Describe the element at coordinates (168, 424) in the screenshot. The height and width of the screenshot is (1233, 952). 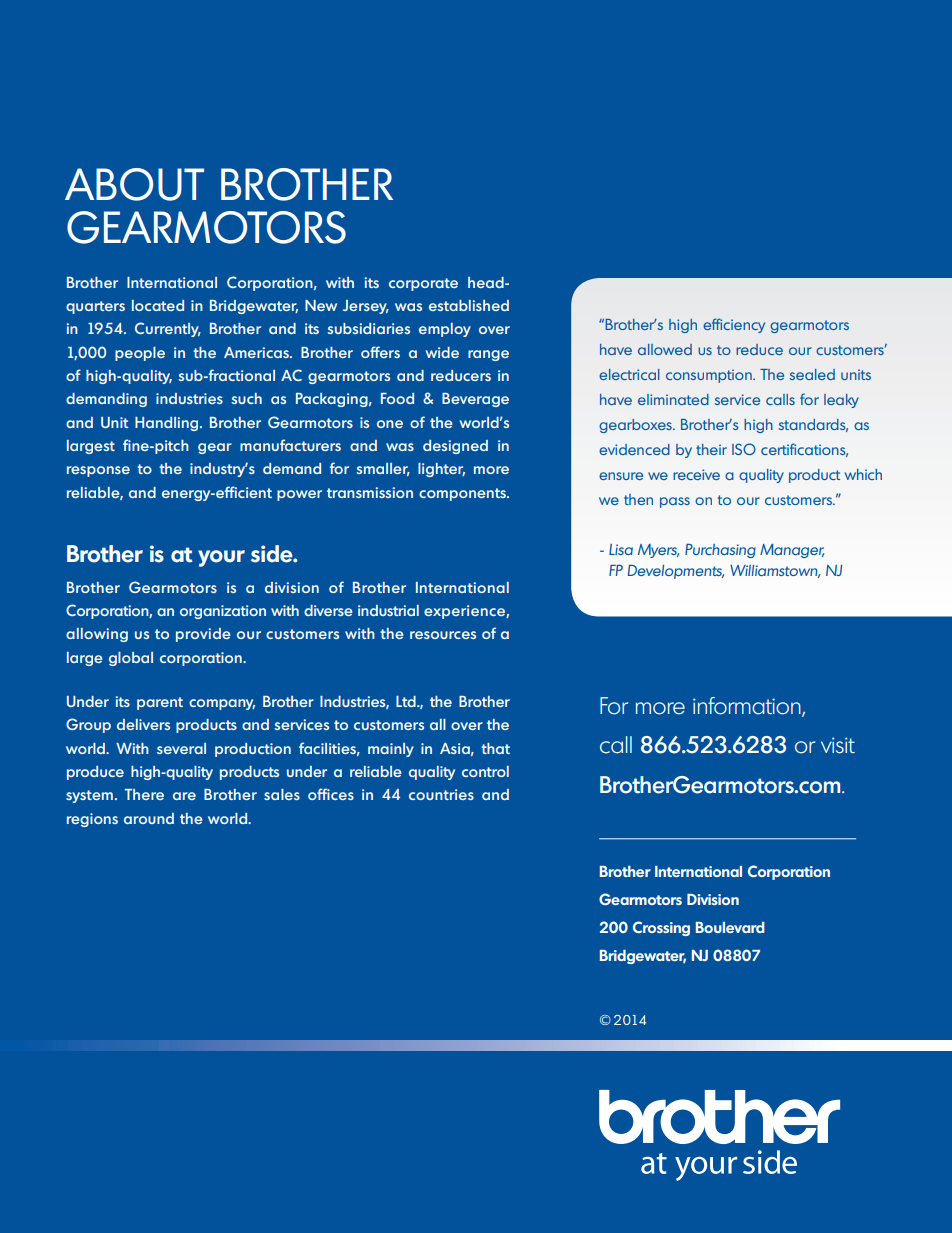
I see `Handling` at that location.
